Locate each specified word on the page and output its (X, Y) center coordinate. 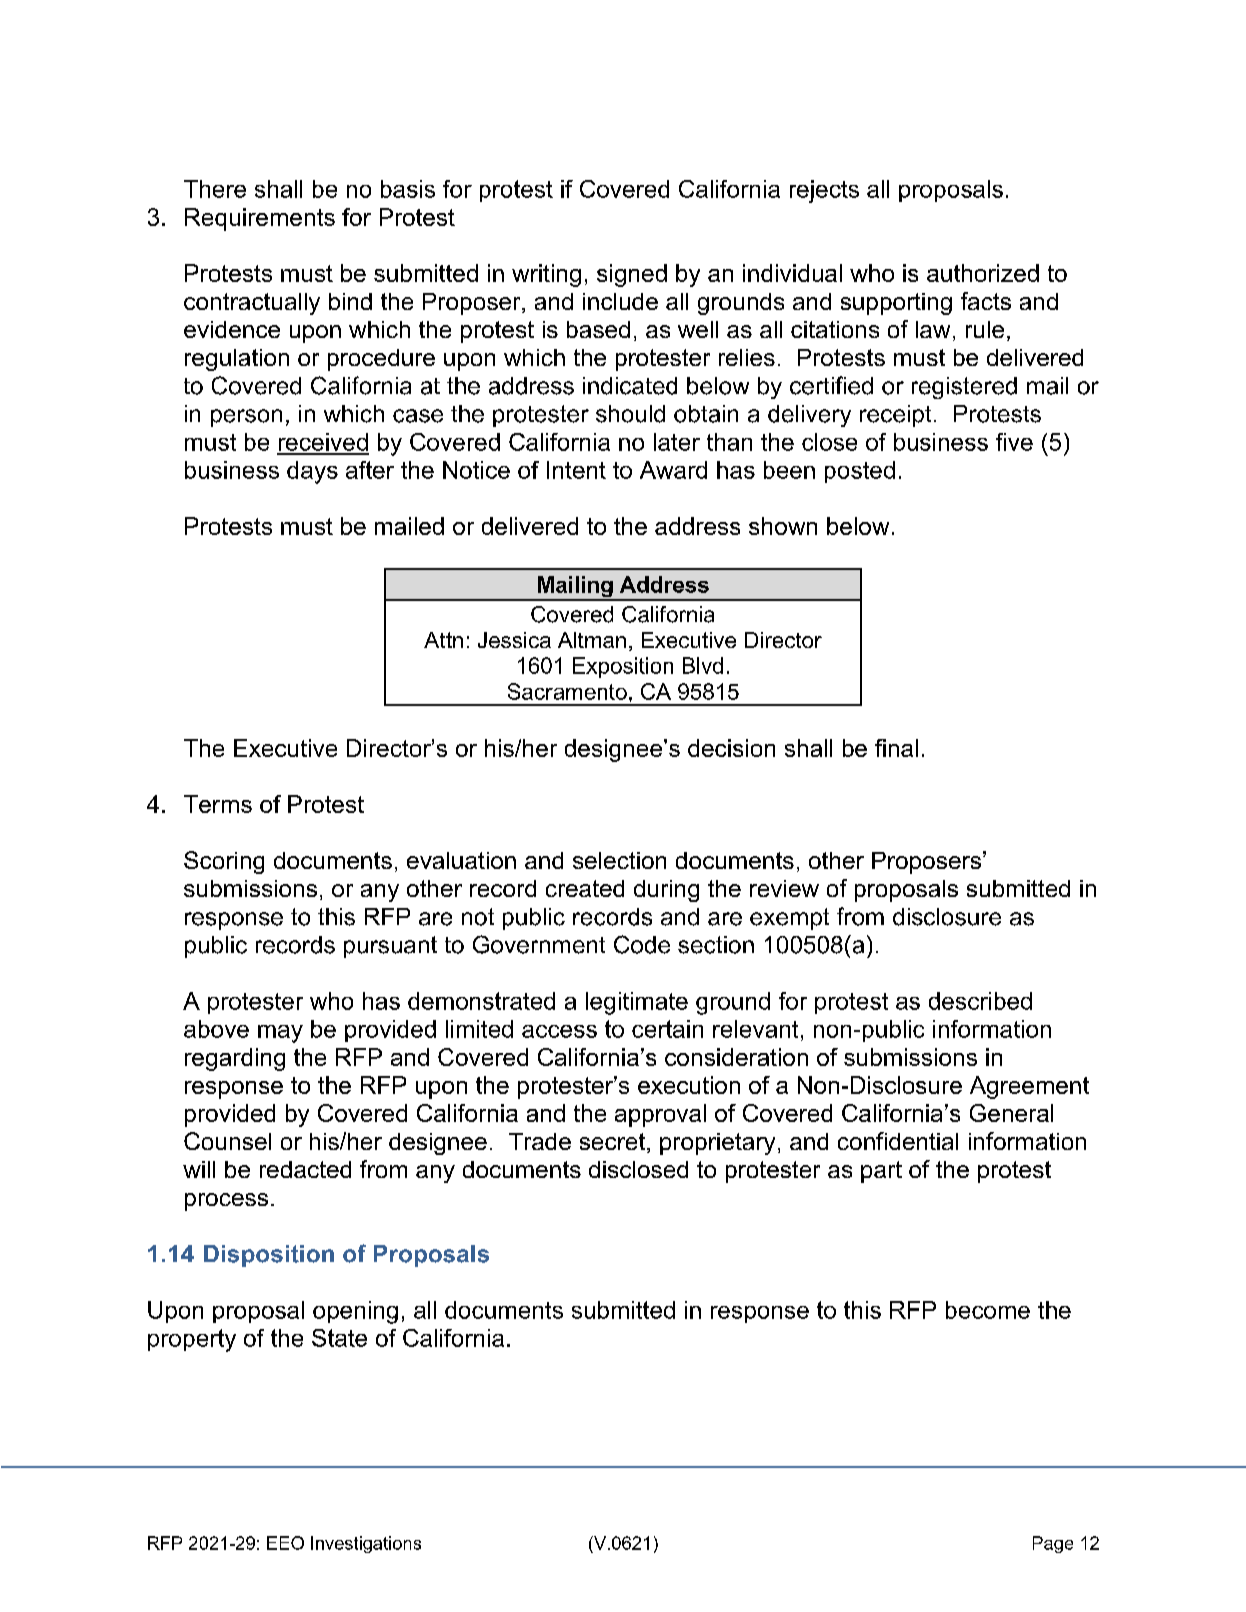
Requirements (260, 219)
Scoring (224, 862)
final (896, 748)
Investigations (366, 1544)
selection (619, 860)
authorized (983, 273)
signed (632, 275)
